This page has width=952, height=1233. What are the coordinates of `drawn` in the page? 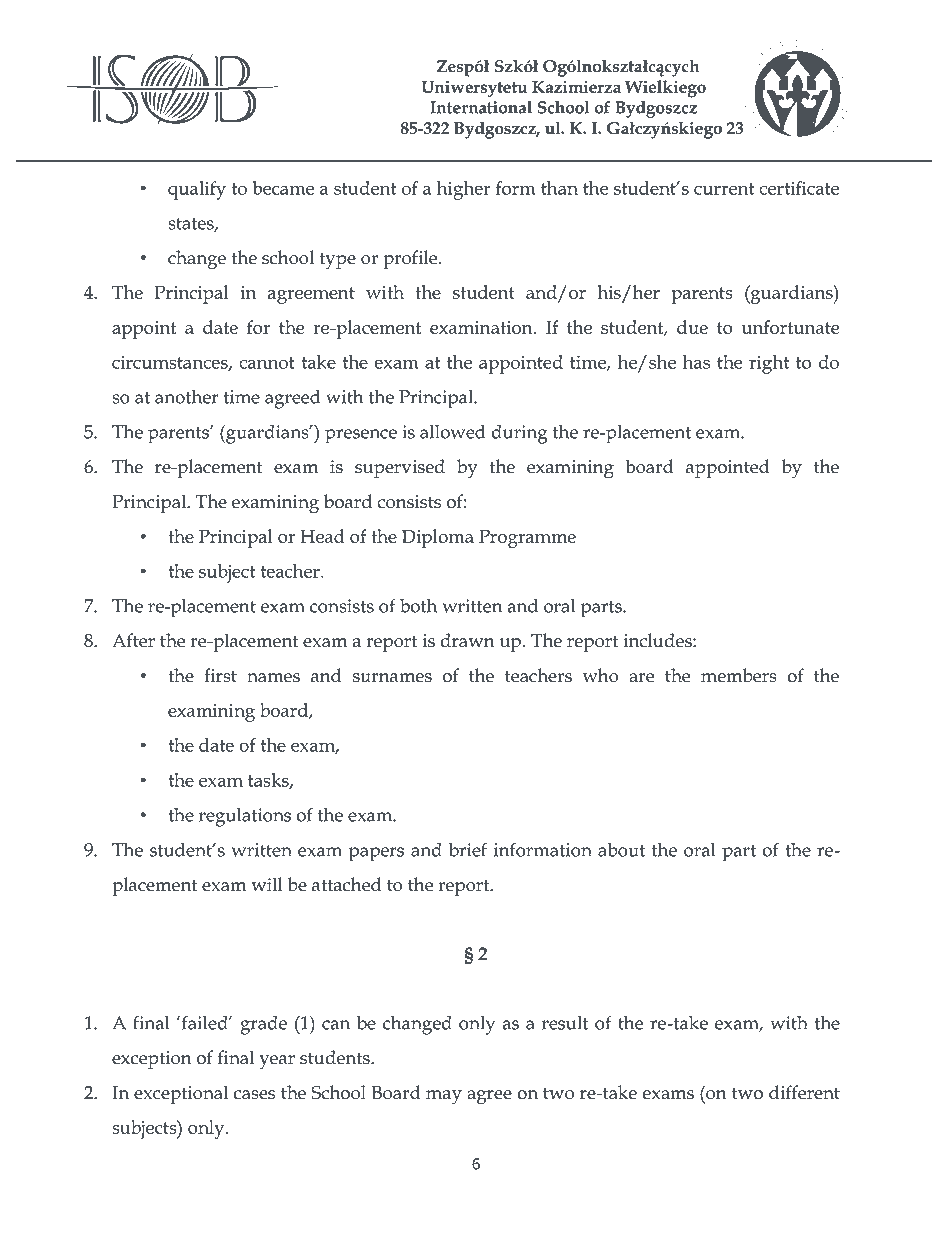 It's located at (468, 640).
